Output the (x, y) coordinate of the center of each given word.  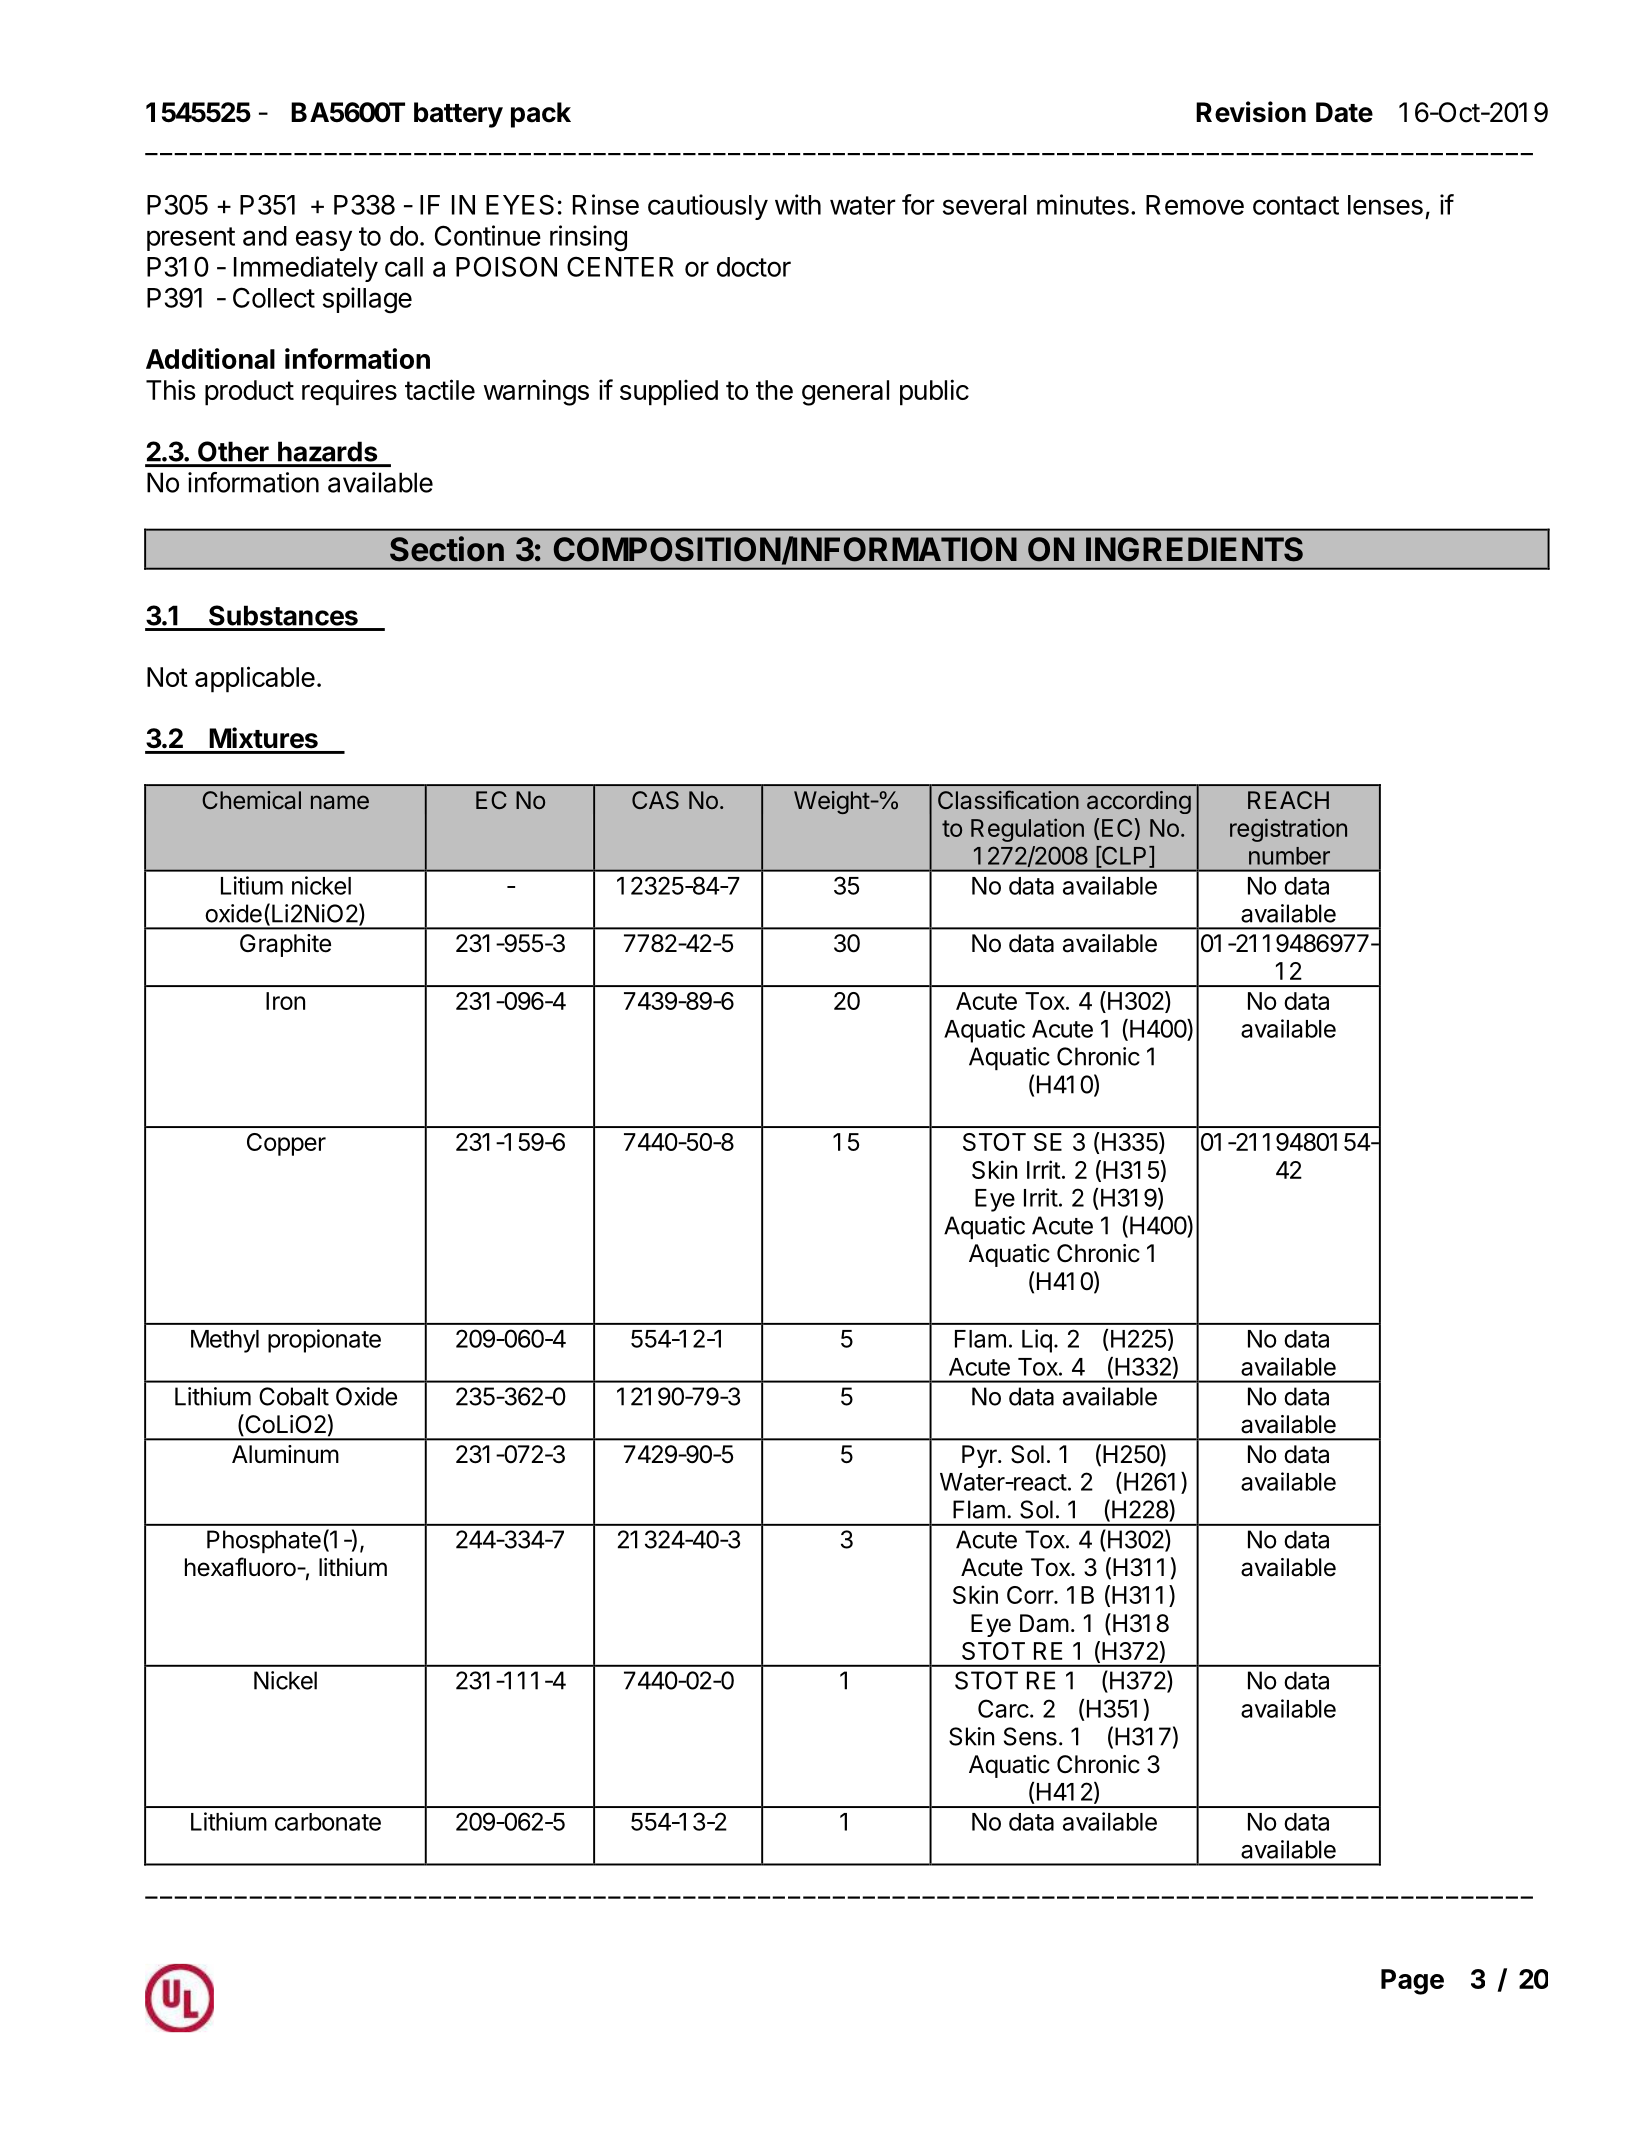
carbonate (328, 1822)
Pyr (980, 1456)
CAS (655, 800)
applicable (255, 679)
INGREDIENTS (1194, 549)
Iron (285, 1001)
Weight (832, 802)
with (798, 204)
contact (1296, 205)
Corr (1031, 1595)
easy (324, 240)
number (1289, 856)
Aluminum (285, 1454)
